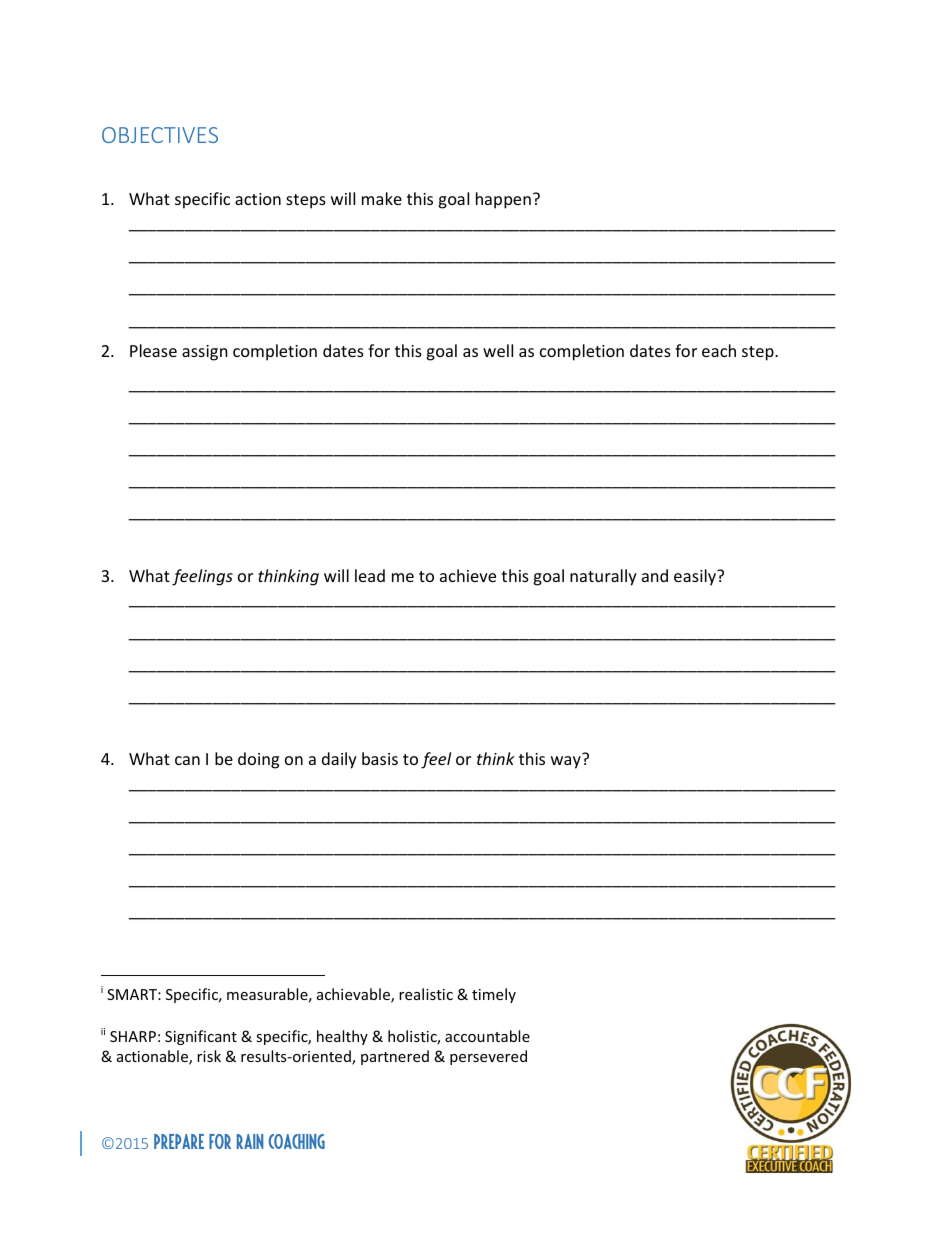 The width and height of the screenshot is (952, 1233). I want to click on happen, so click(503, 200).
